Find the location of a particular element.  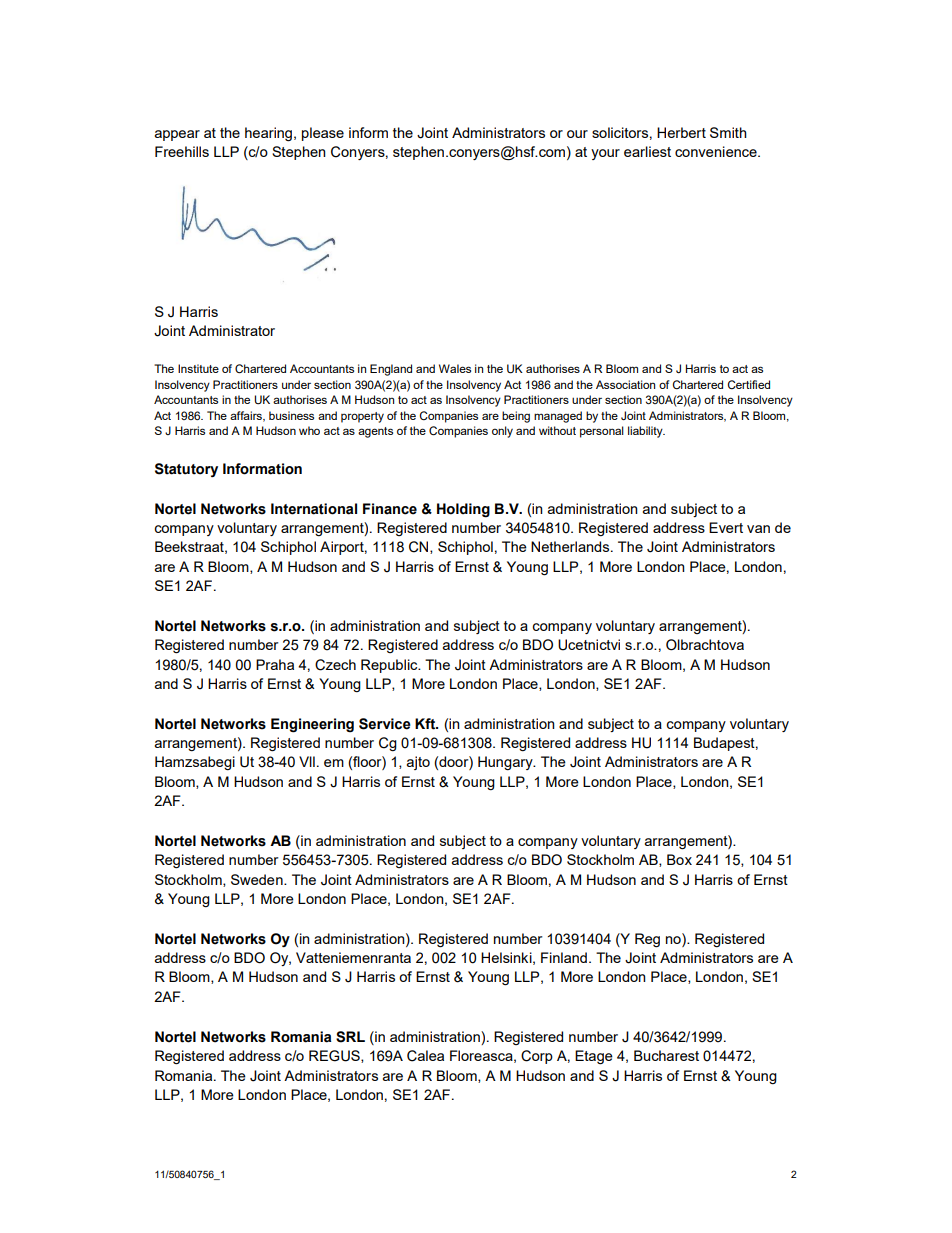

only is located at coordinates (502, 432).
